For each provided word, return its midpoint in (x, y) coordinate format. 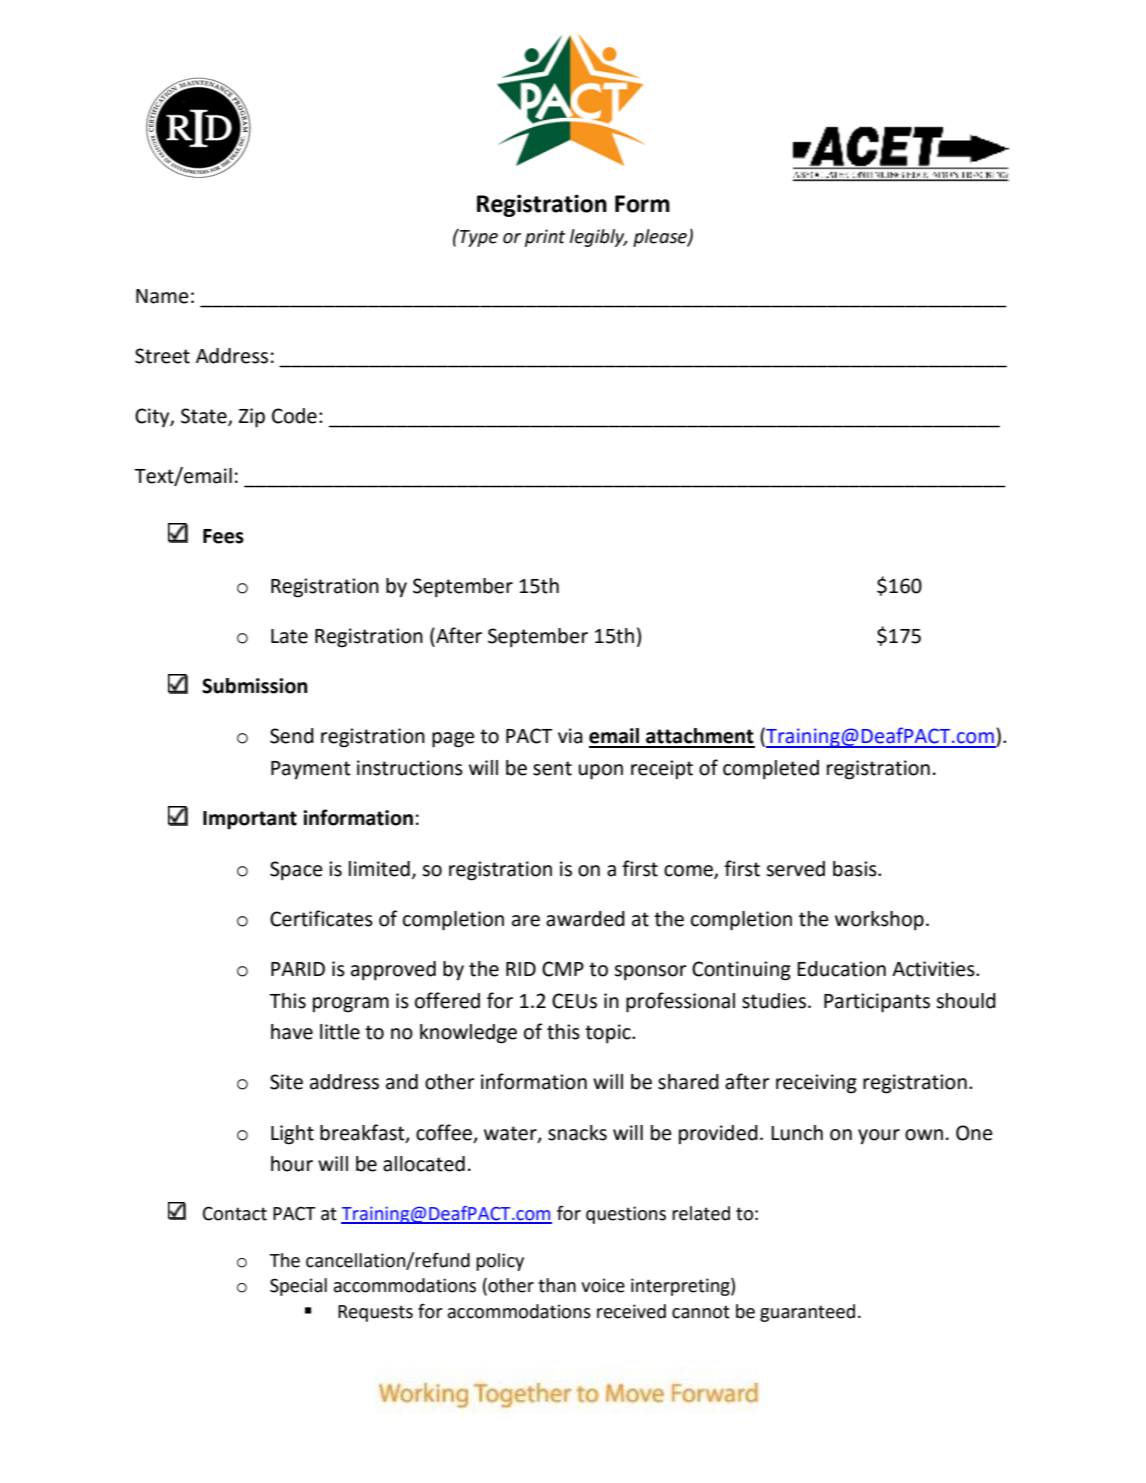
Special (298, 1287)
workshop (879, 921)
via (570, 736)
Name (162, 296)
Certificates (321, 918)
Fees (223, 536)
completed (771, 770)
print (545, 238)
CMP (563, 969)
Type (478, 238)
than (557, 1285)
